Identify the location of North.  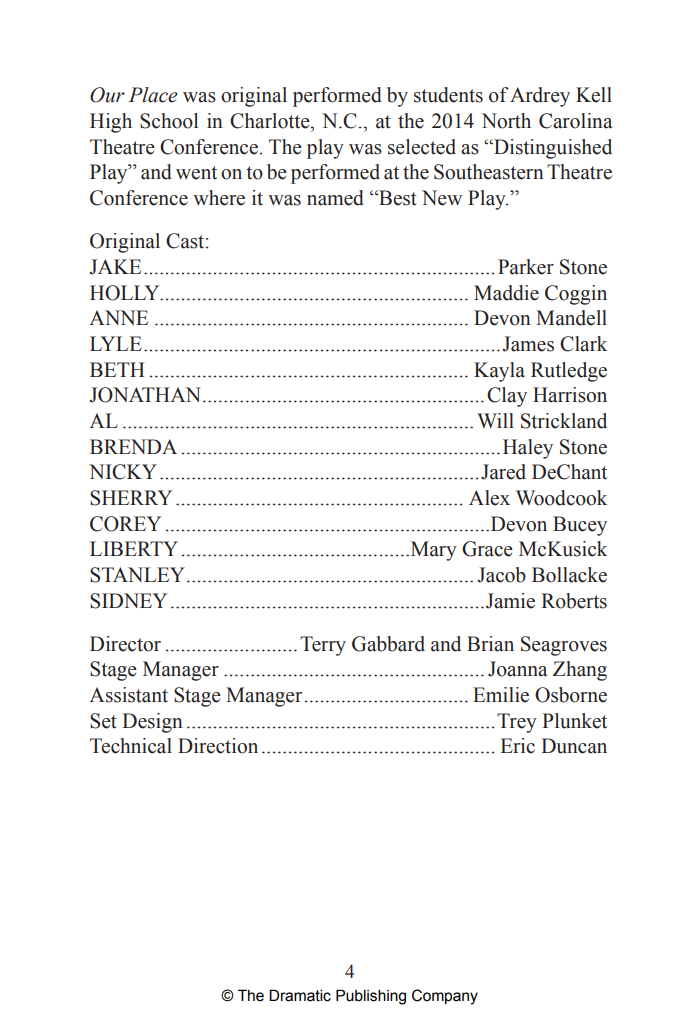
(506, 121).
